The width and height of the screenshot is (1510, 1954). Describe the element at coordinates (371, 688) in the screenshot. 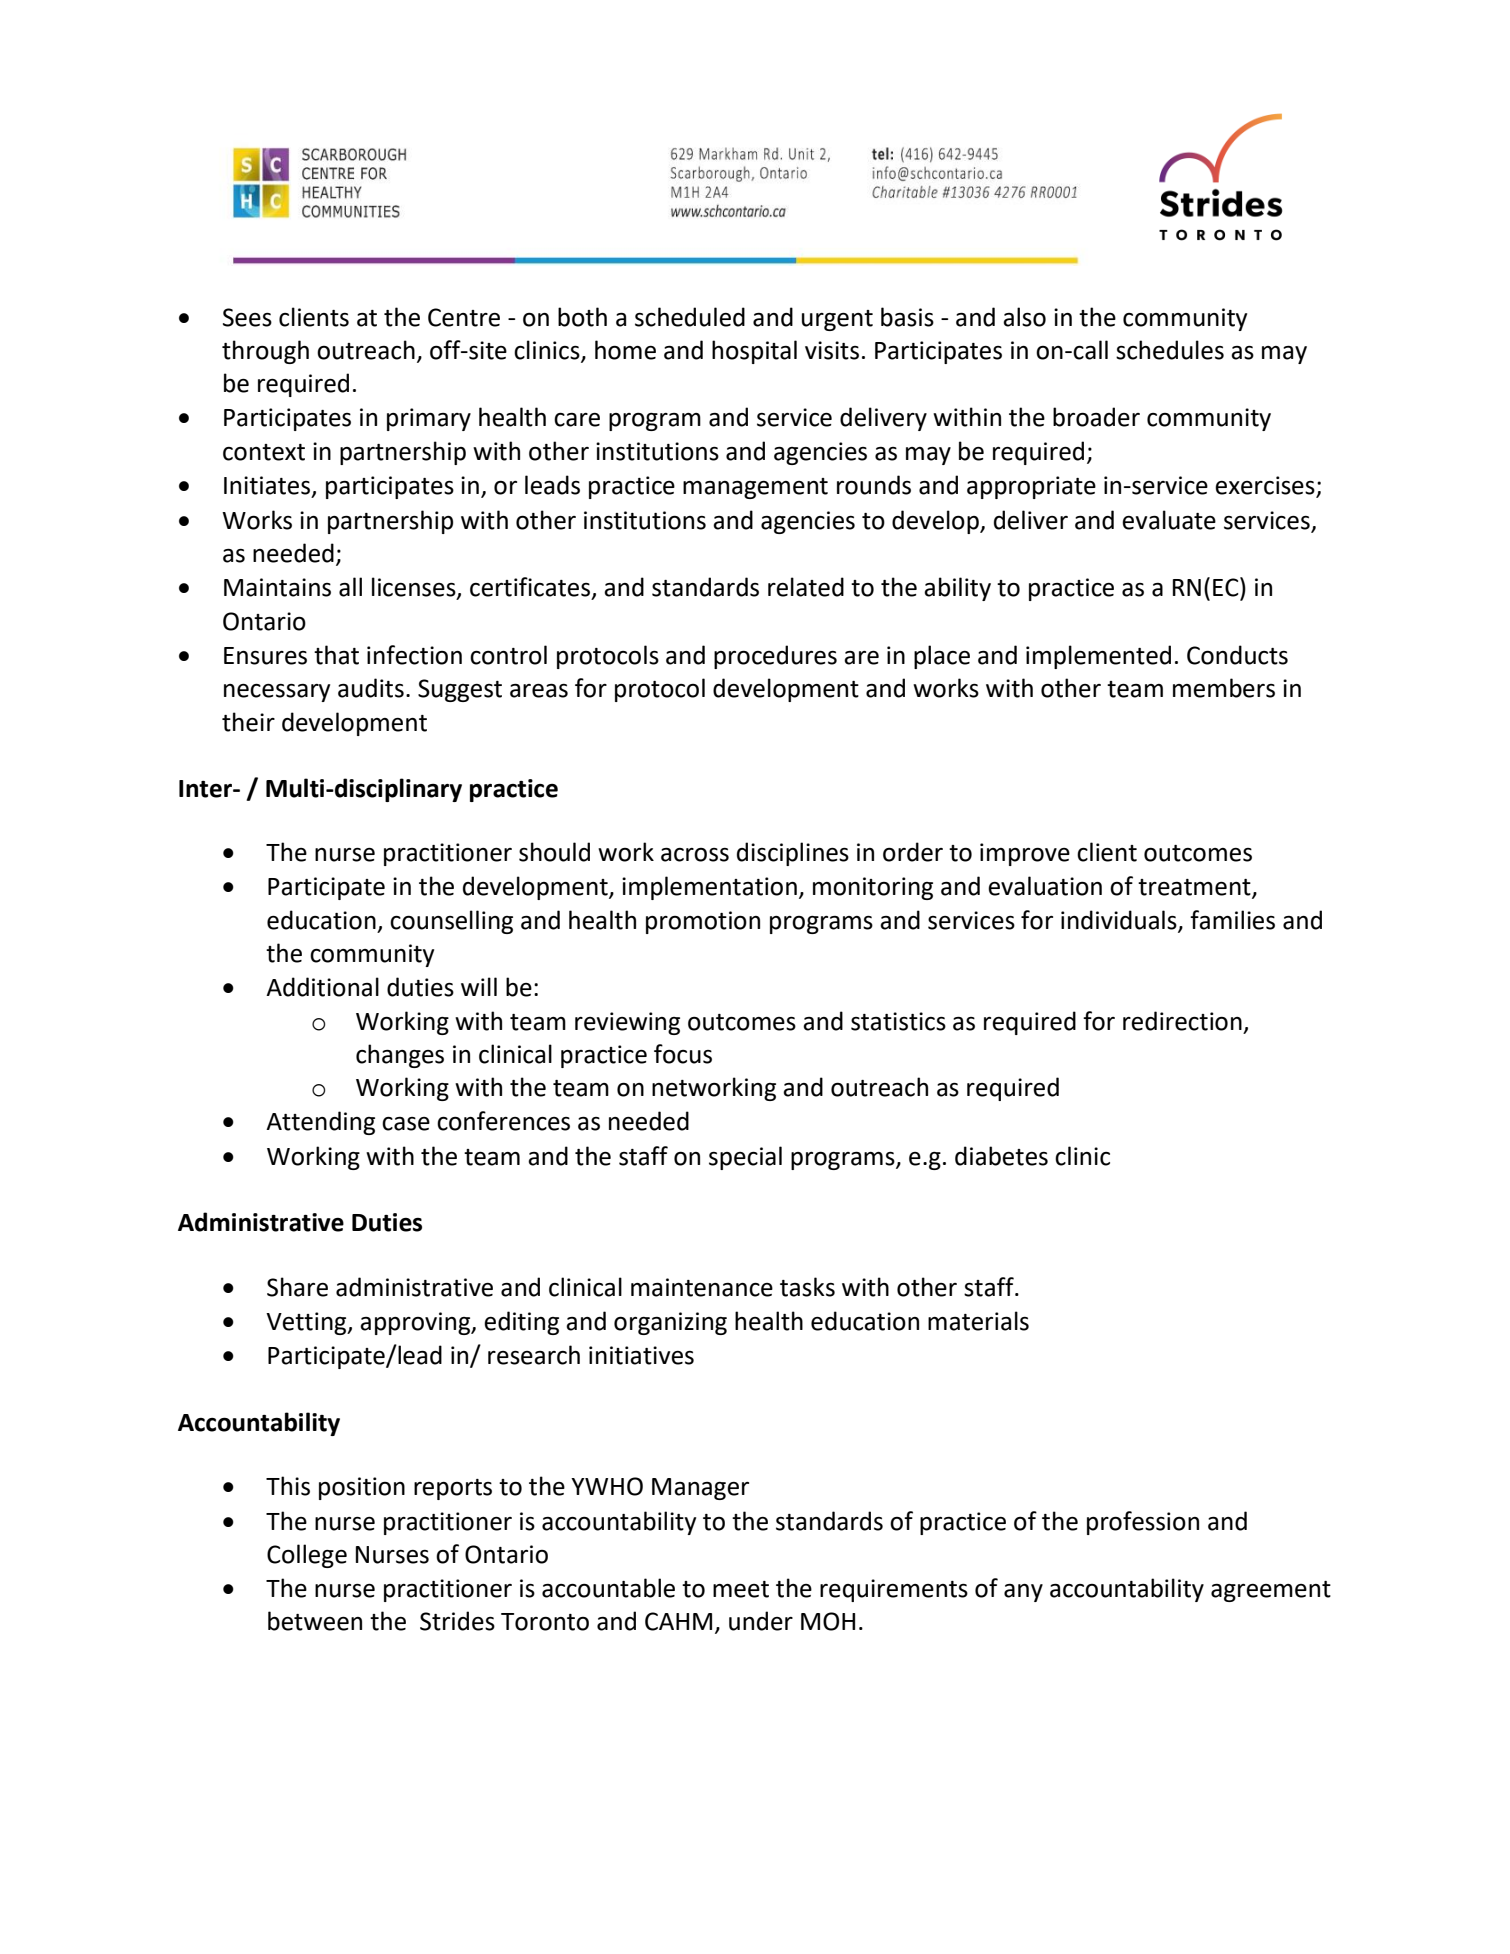

I see `audits` at that location.
